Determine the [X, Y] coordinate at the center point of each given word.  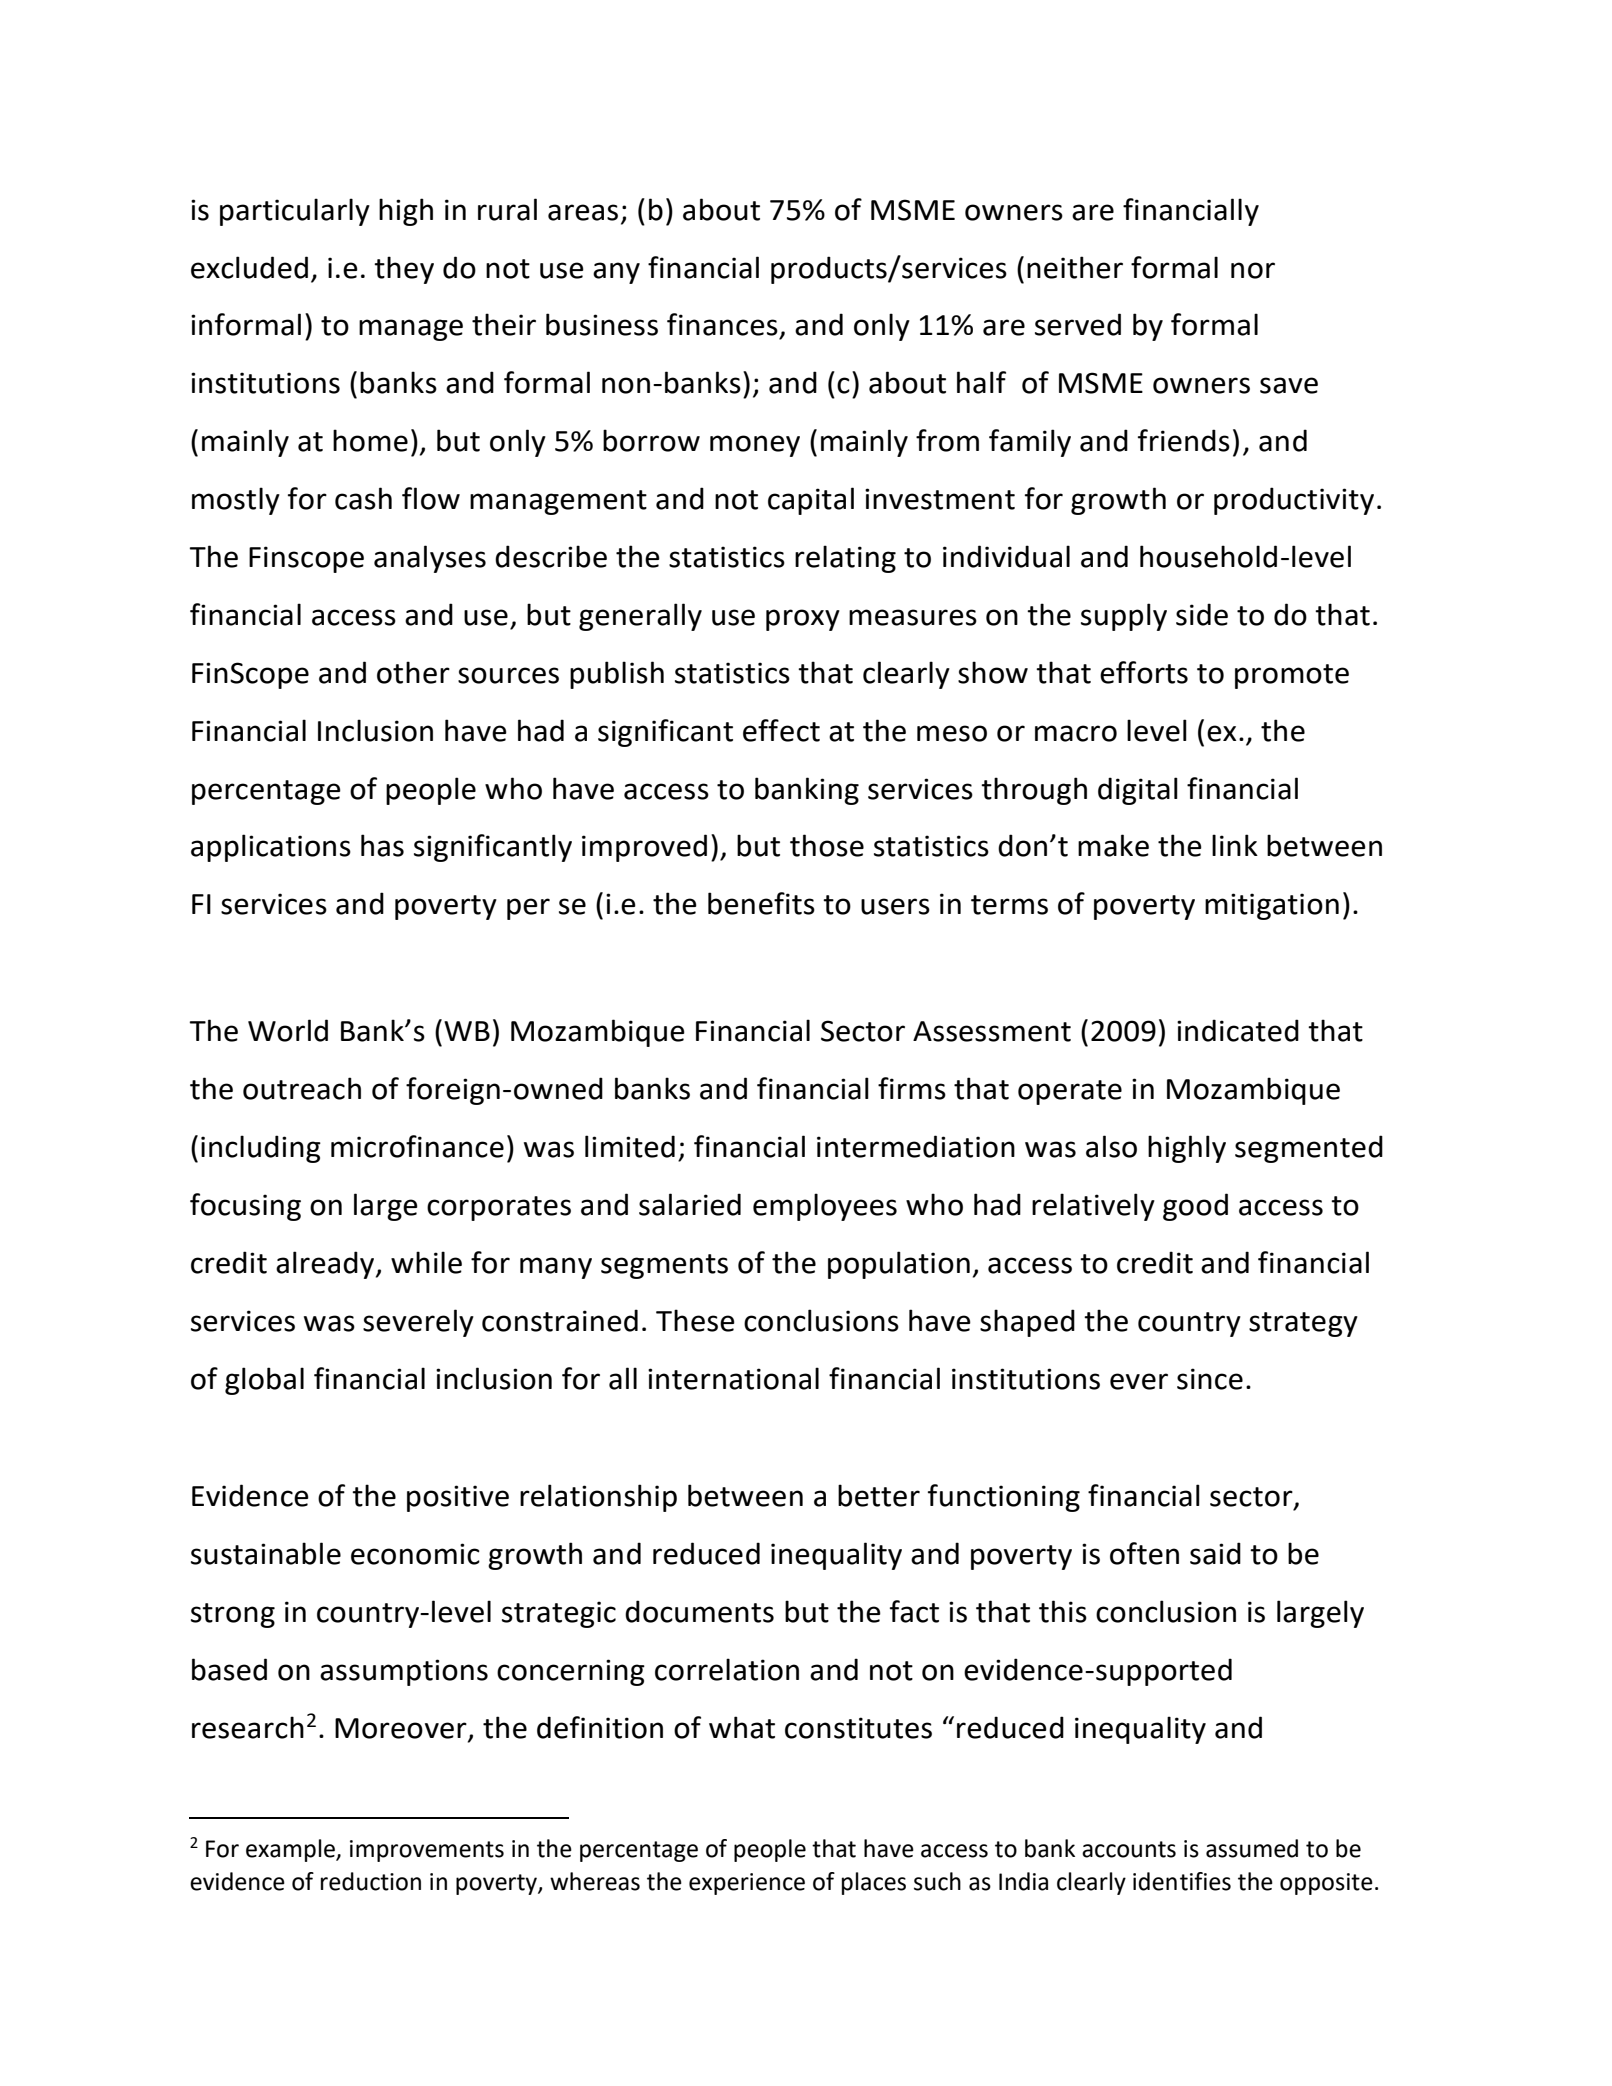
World [288, 1030]
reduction [371, 1881]
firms [912, 1088]
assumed [1252, 1848]
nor [1253, 270]
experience [747, 1884]
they [404, 270]
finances [722, 324]
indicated [1238, 1030]
